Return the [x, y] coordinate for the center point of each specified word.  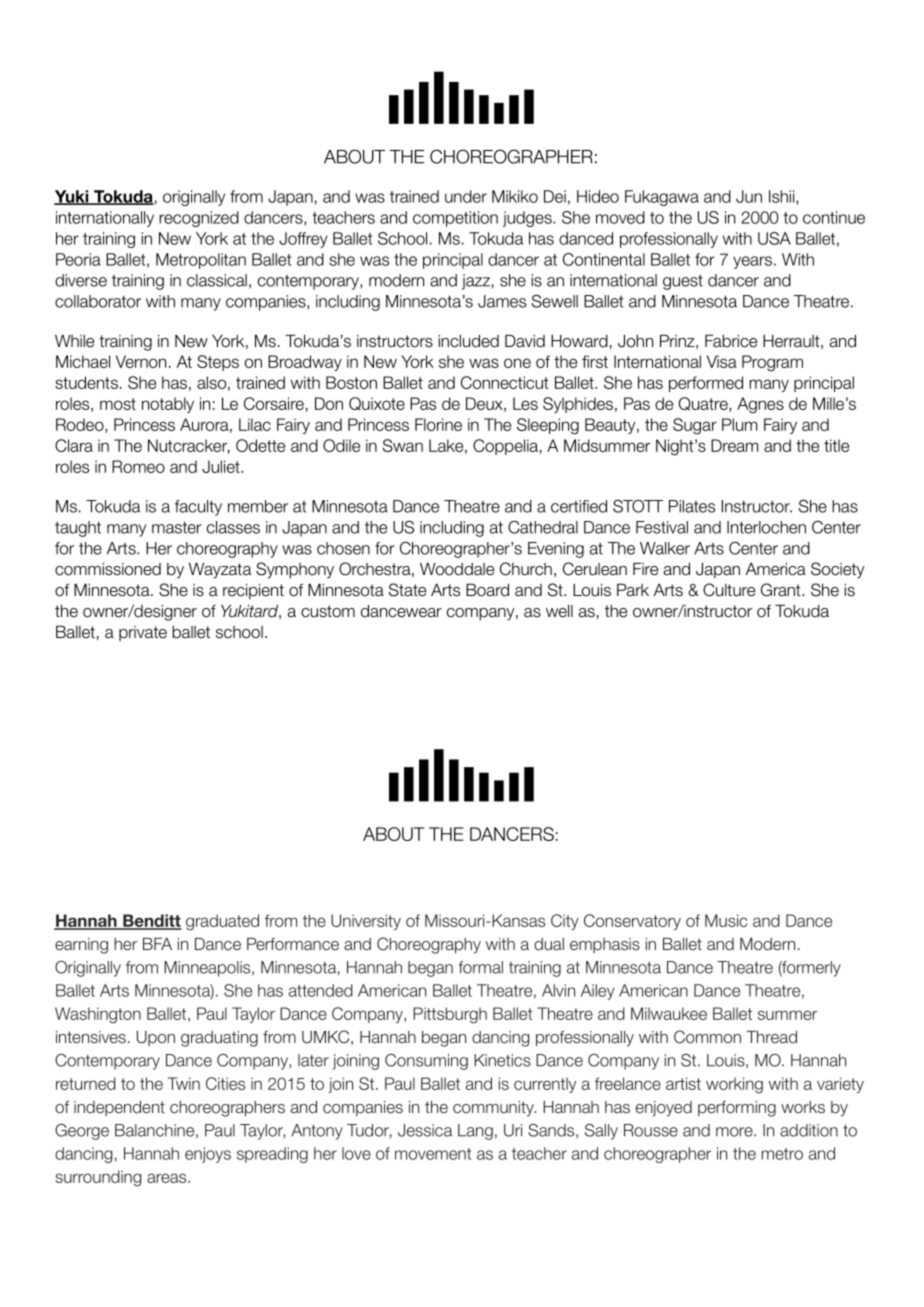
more [735, 1132]
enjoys [208, 1155]
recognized [199, 219]
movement [433, 1154]
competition [455, 219]
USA [774, 238]
